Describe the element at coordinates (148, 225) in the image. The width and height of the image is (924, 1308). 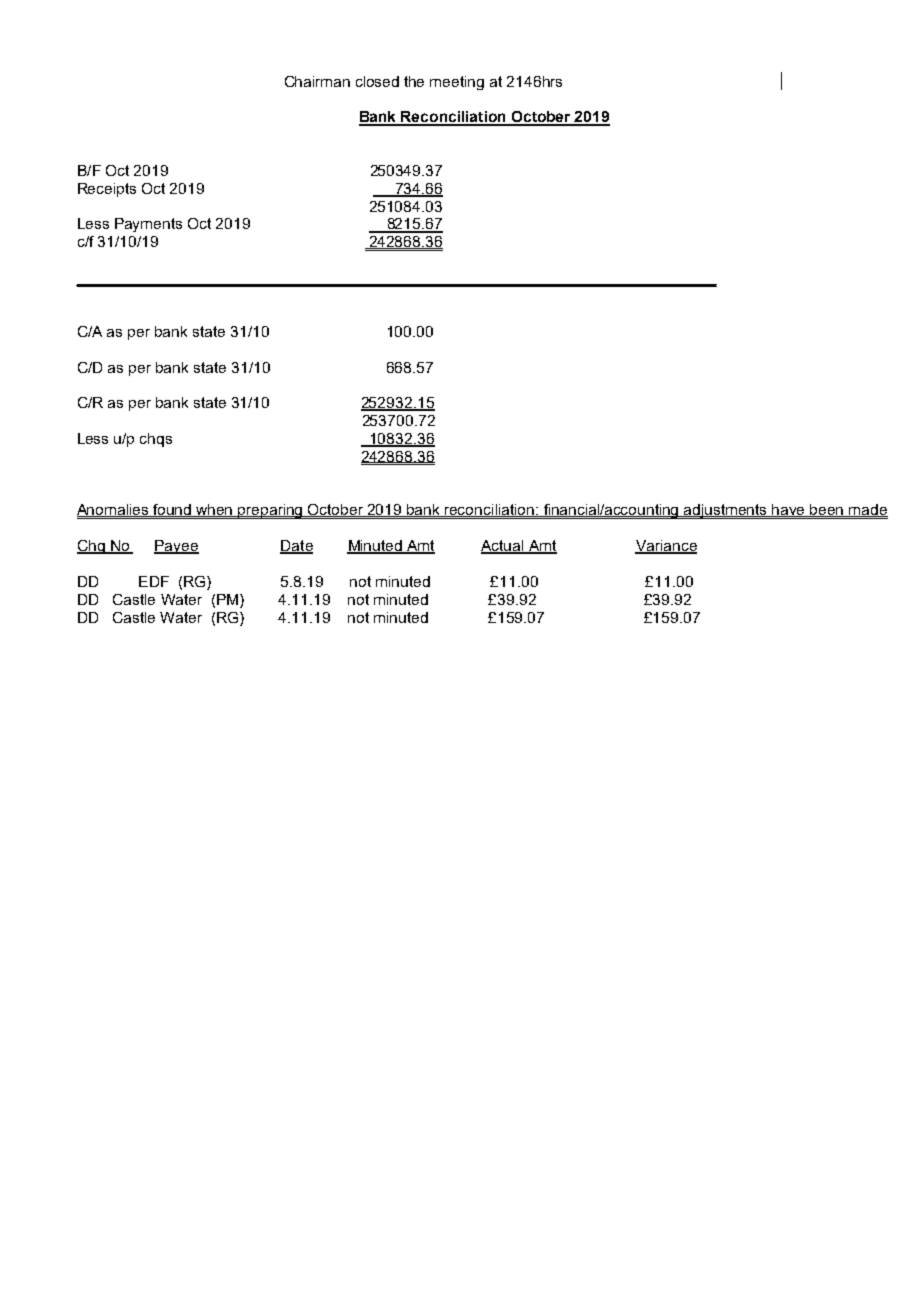
I see `Payments` at that location.
